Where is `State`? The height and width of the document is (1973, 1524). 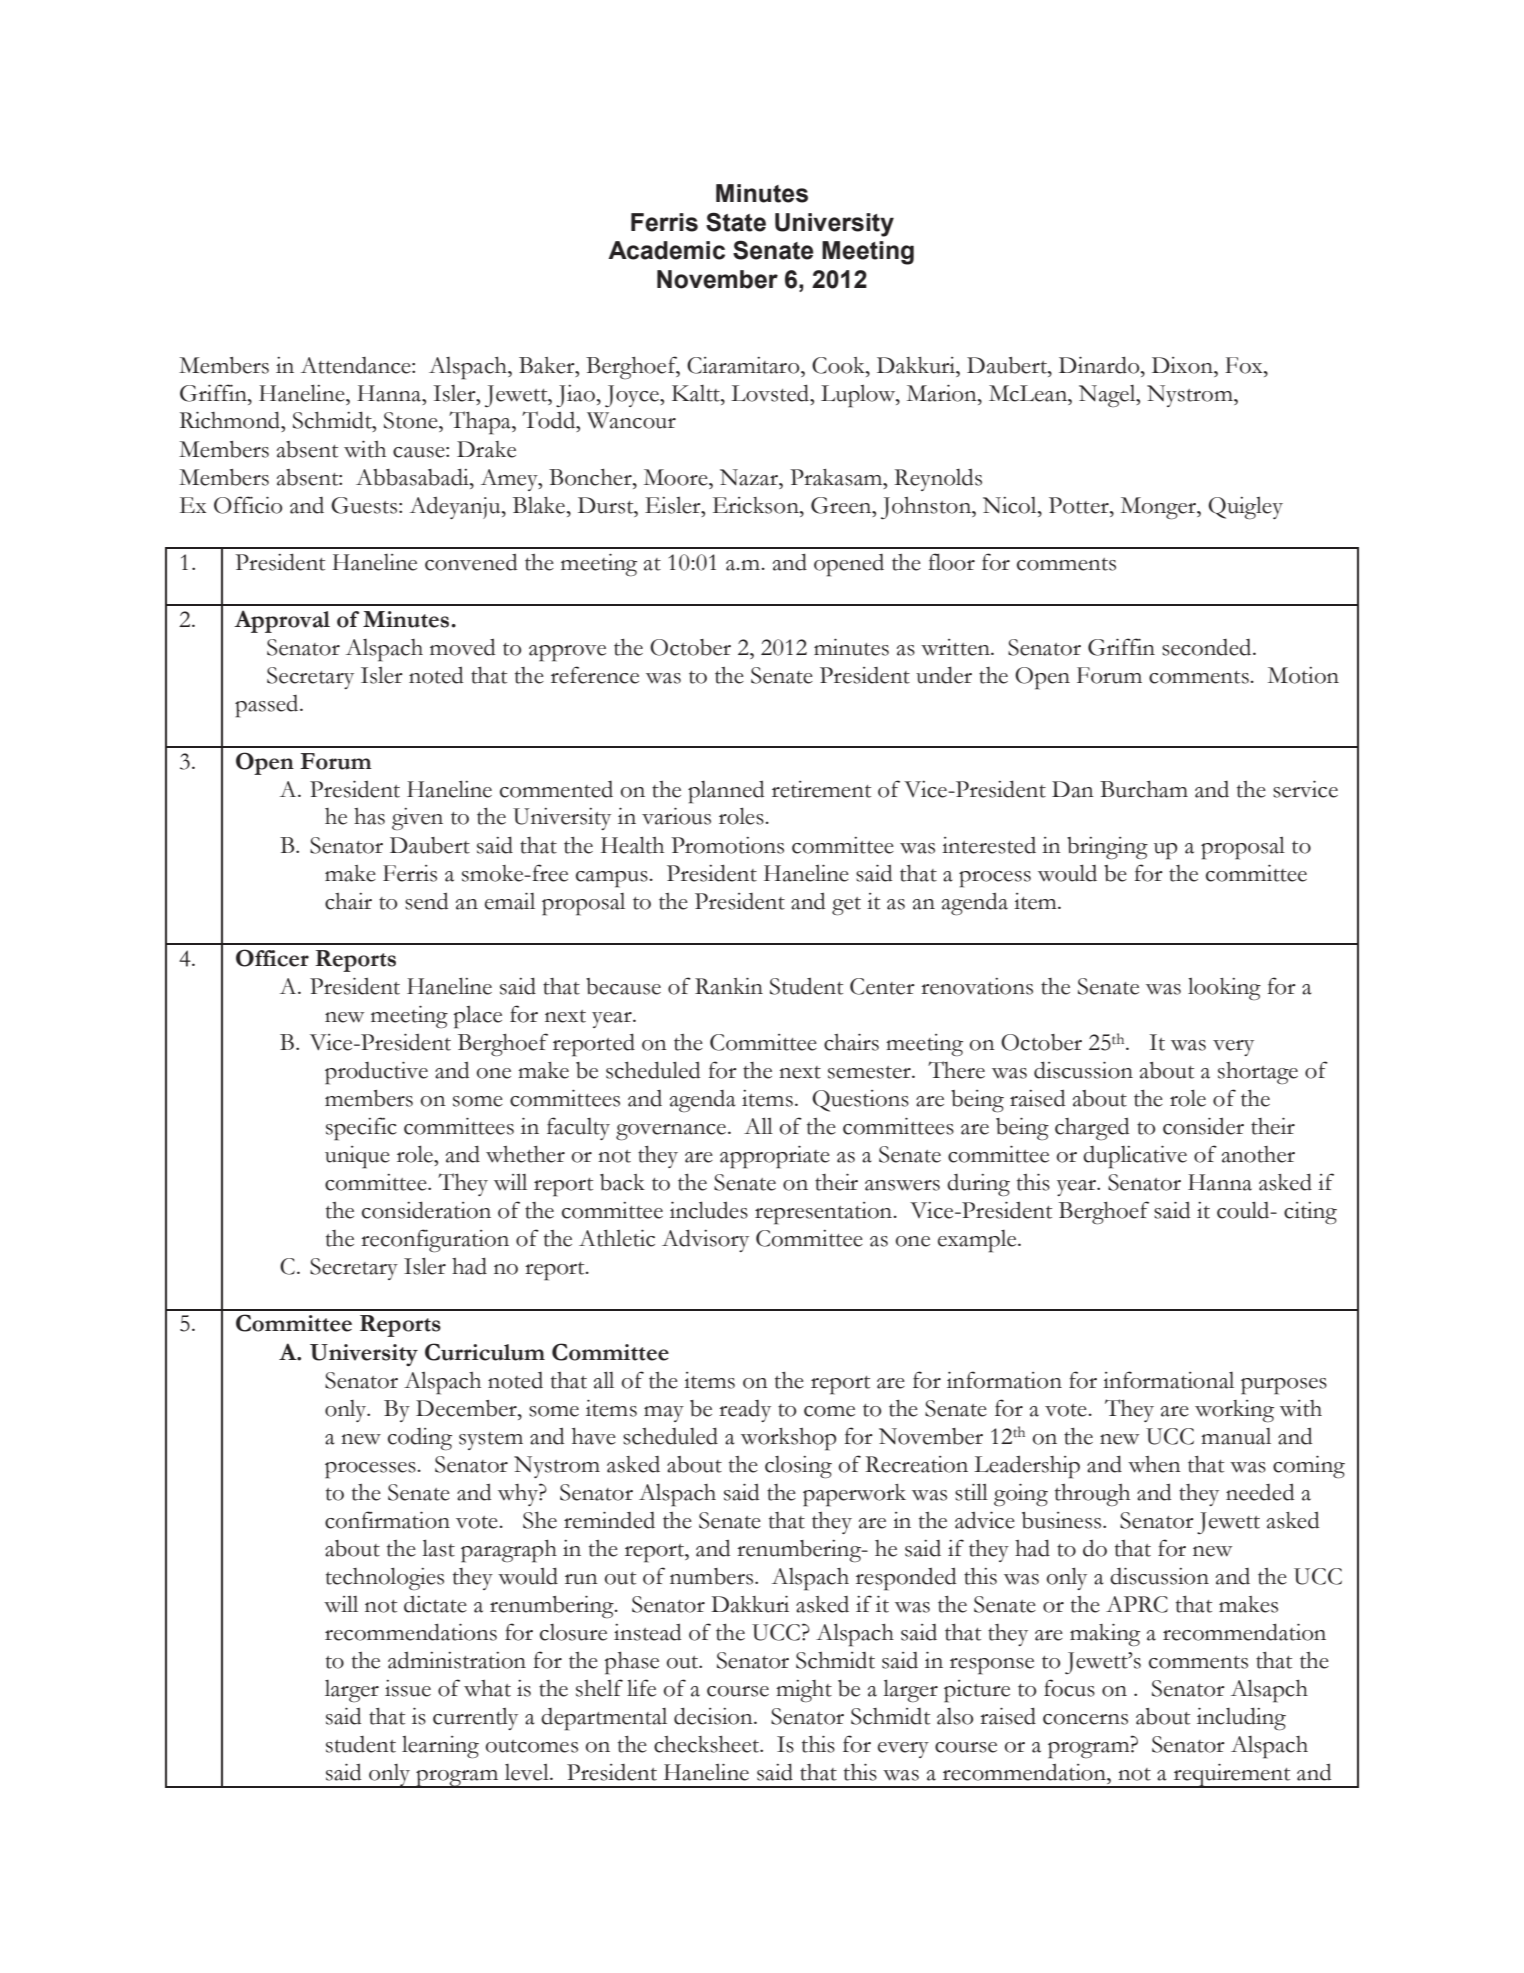
State is located at coordinates (736, 222).
